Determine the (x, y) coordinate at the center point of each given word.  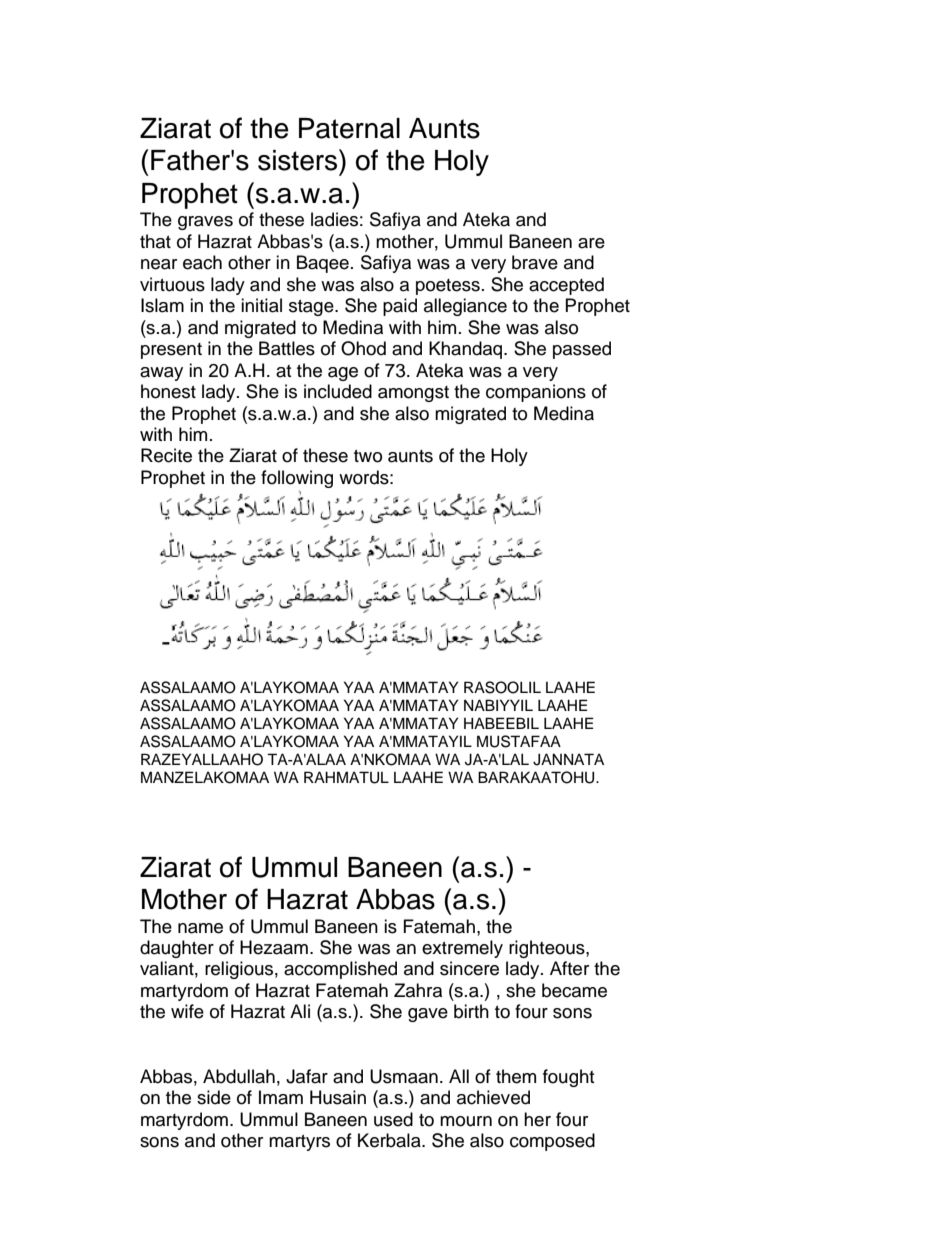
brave (535, 262)
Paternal (349, 128)
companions (536, 393)
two (368, 456)
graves (205, 223)
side (214, 1097)
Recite (166, 455)
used (393, 1119)
